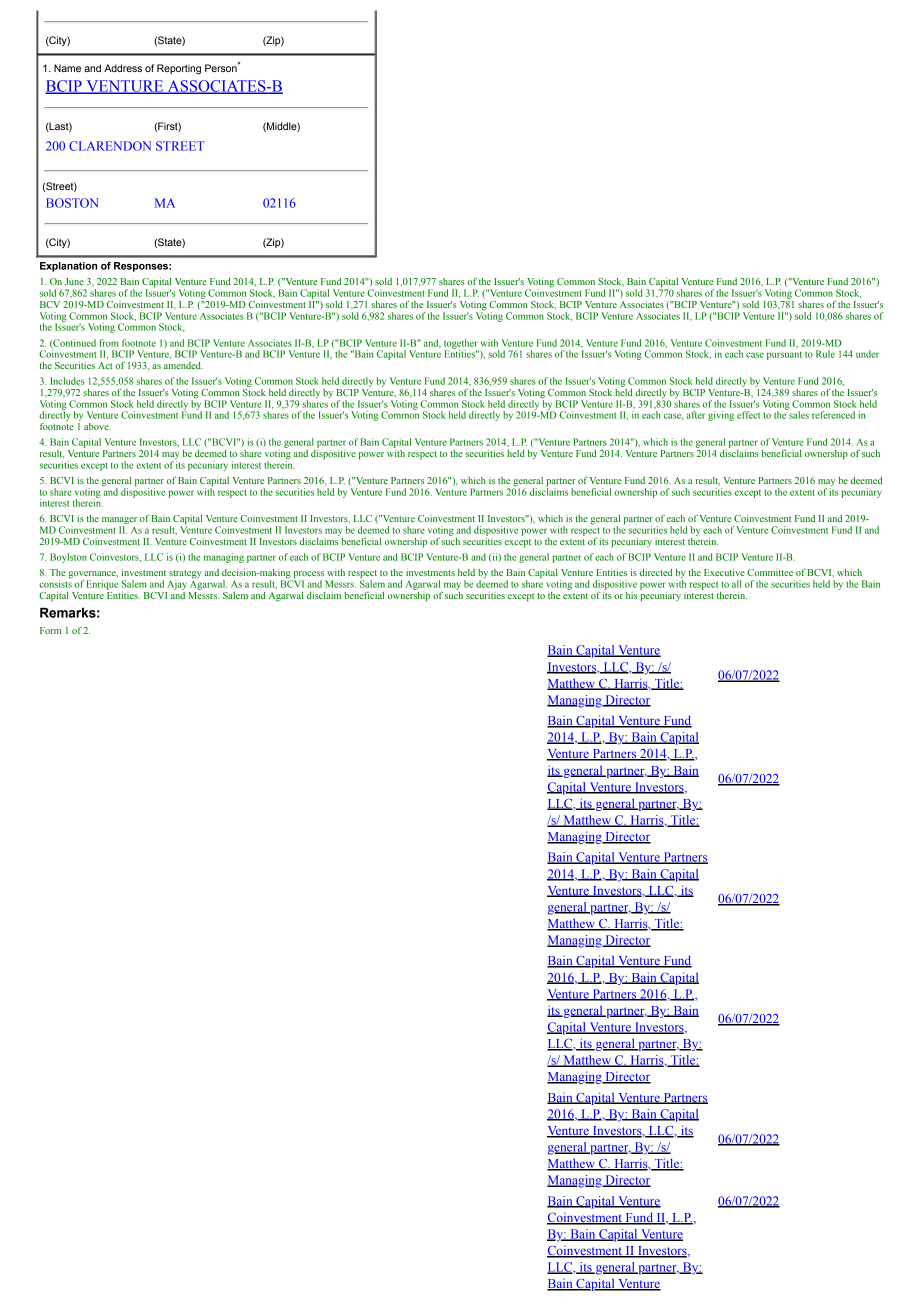 This page has height=1308, width=924. I want to click on Address, so click(123, 68).
